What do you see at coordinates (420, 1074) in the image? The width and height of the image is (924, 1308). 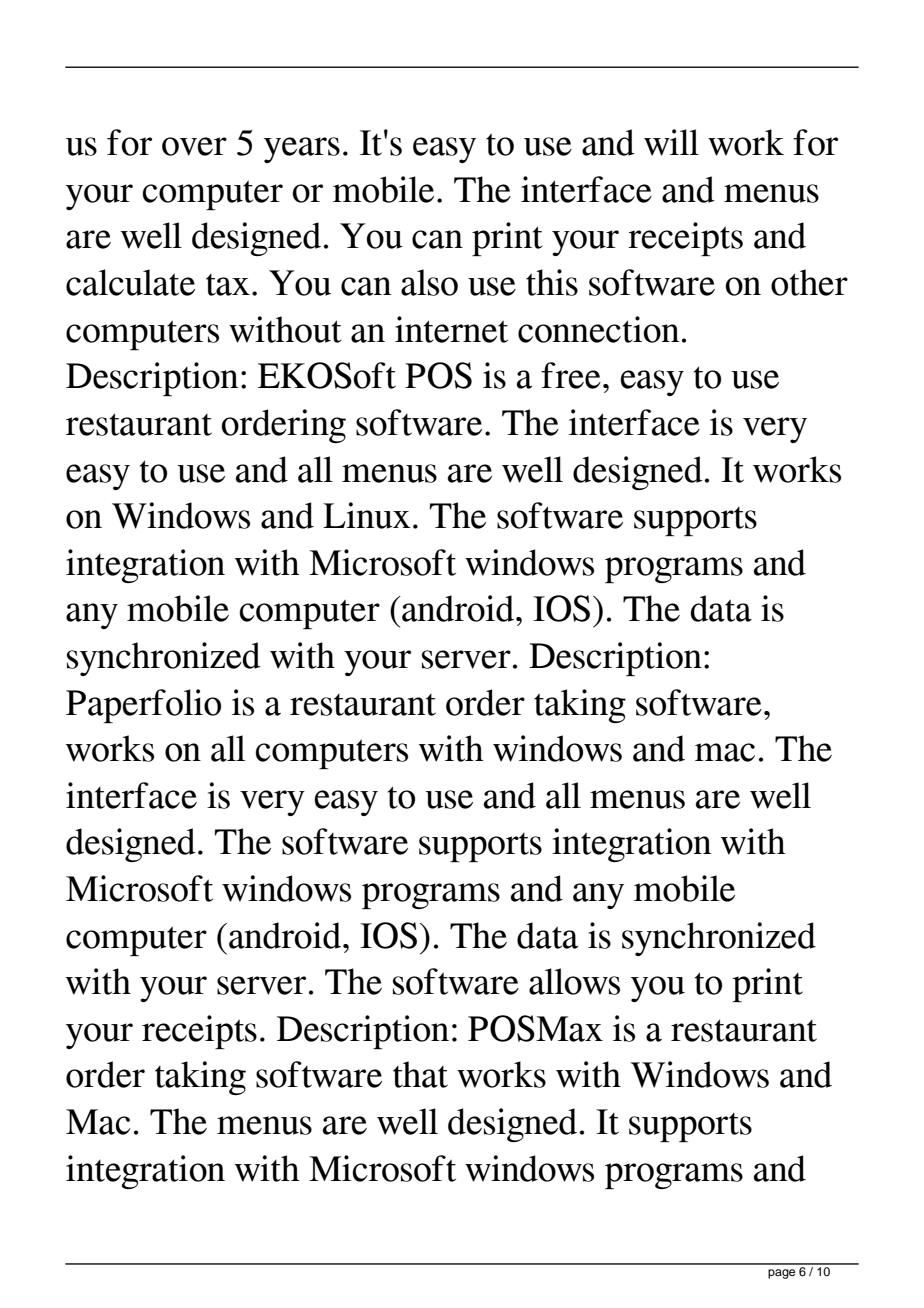 I see `that` at bounding box center [420, 1074].
